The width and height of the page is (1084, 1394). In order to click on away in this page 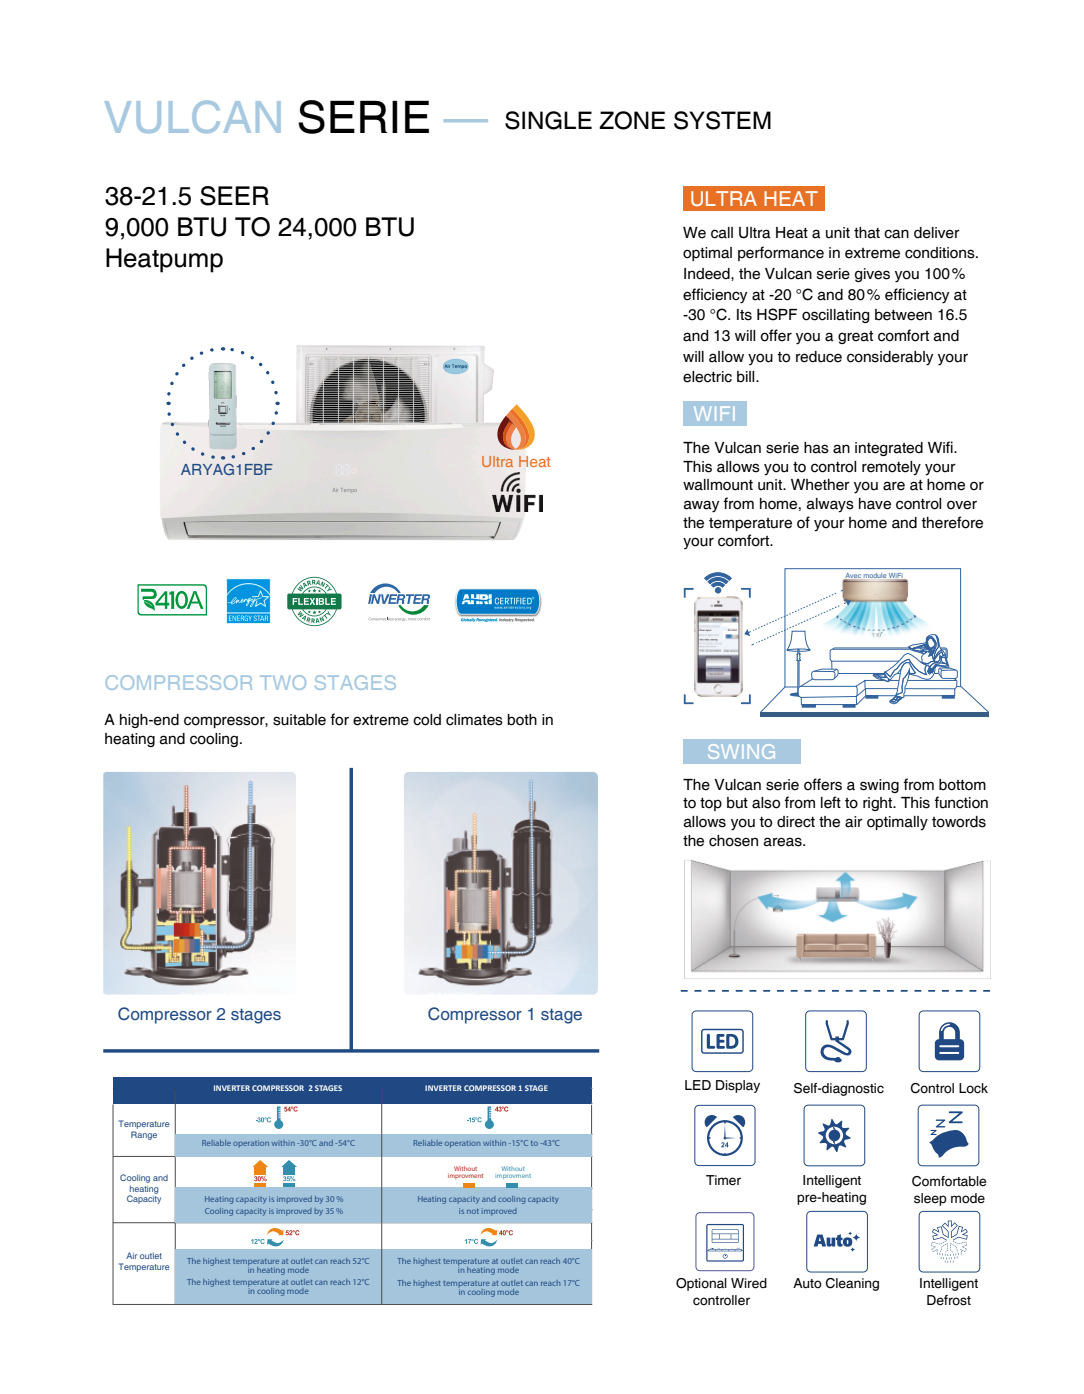, I will do `click(701, 506)`.
